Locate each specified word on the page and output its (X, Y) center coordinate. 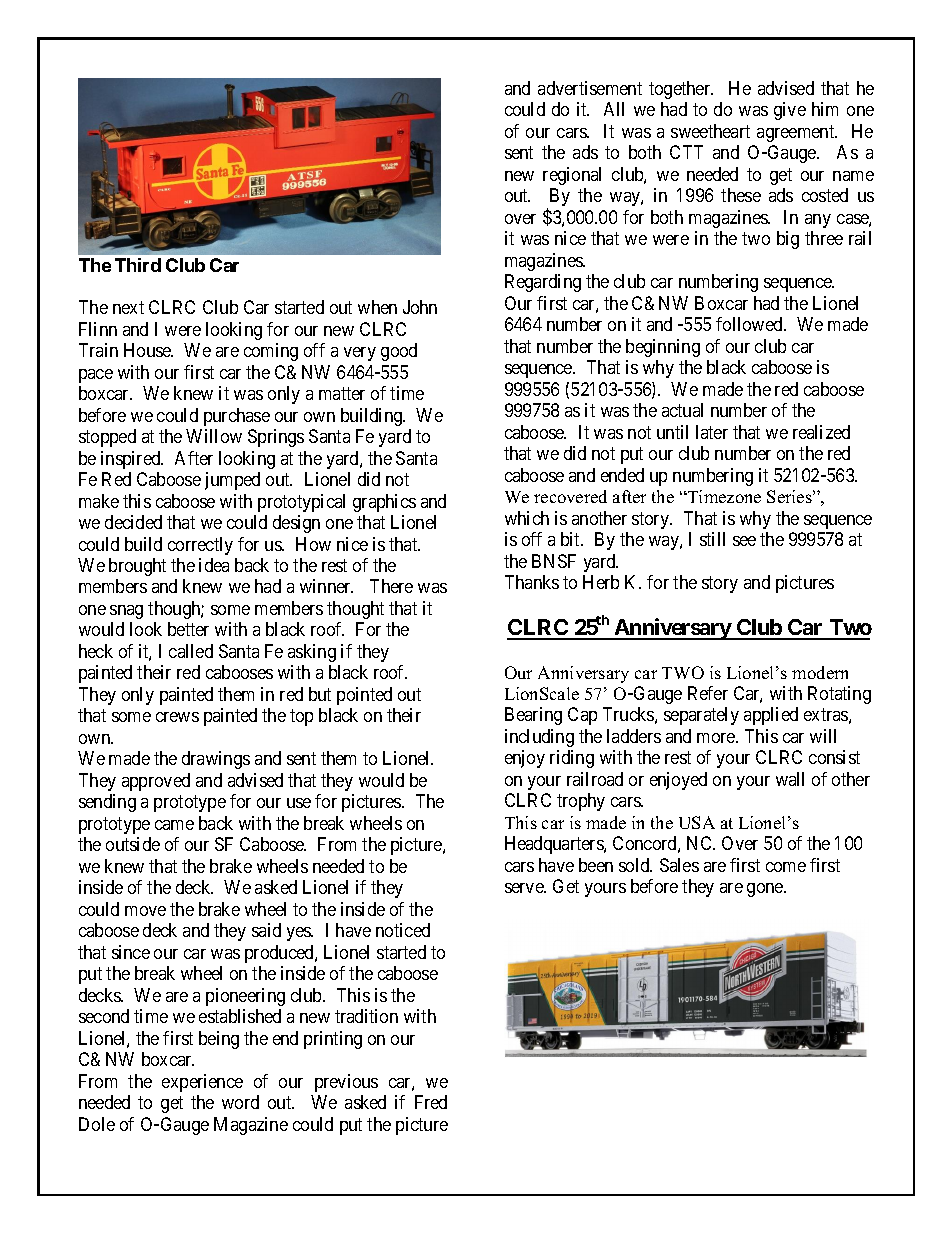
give (790, 111)
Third (138, 265)
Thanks (532, 582)
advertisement (590, 88)
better (188, 629)
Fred (431, 1102)
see (744, 541)
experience (202, 1083)
